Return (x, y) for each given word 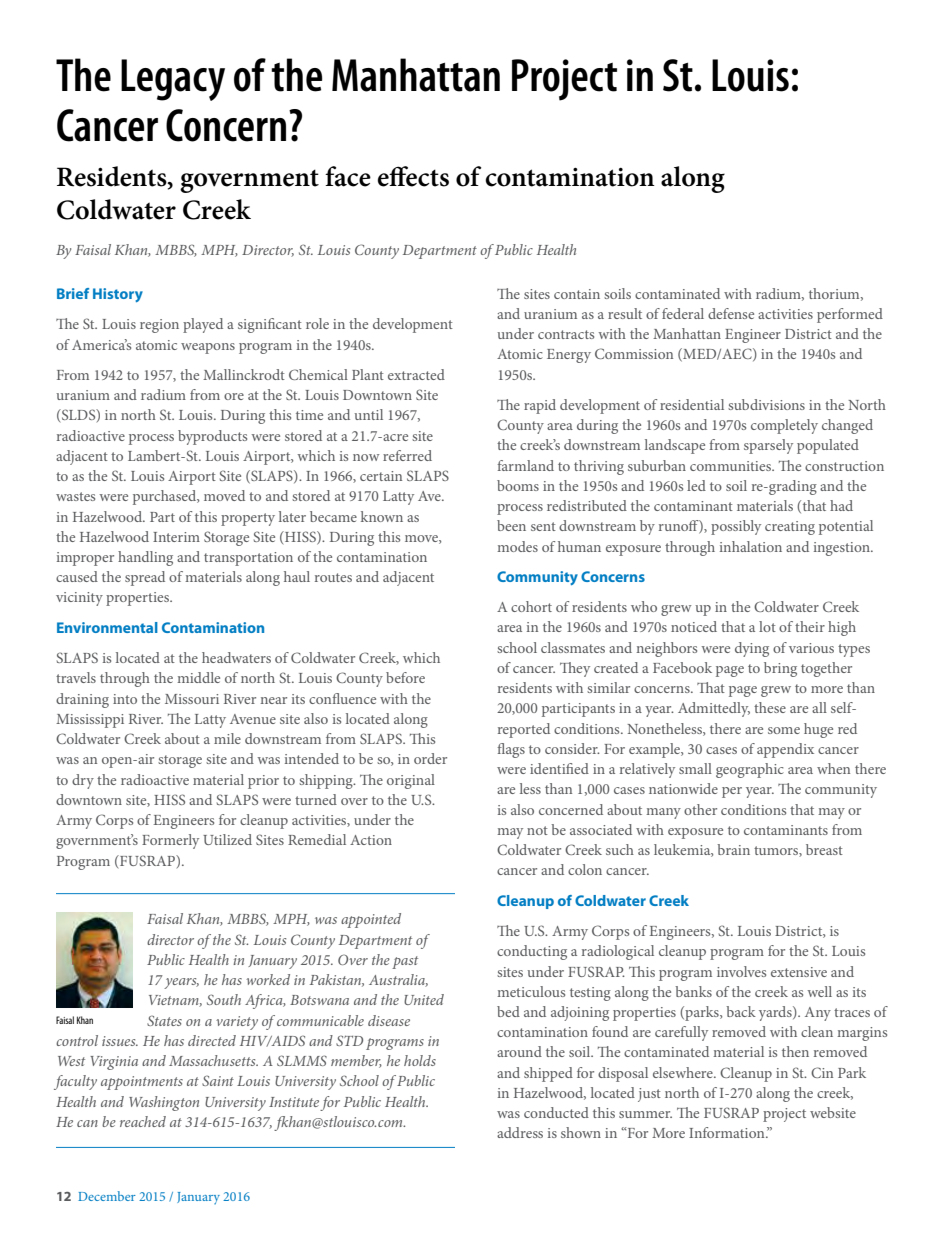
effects (413, 176)
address (520, 1132)
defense (731, 313)
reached (143, 1121)
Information (728, 1132)
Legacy (173, 80)
